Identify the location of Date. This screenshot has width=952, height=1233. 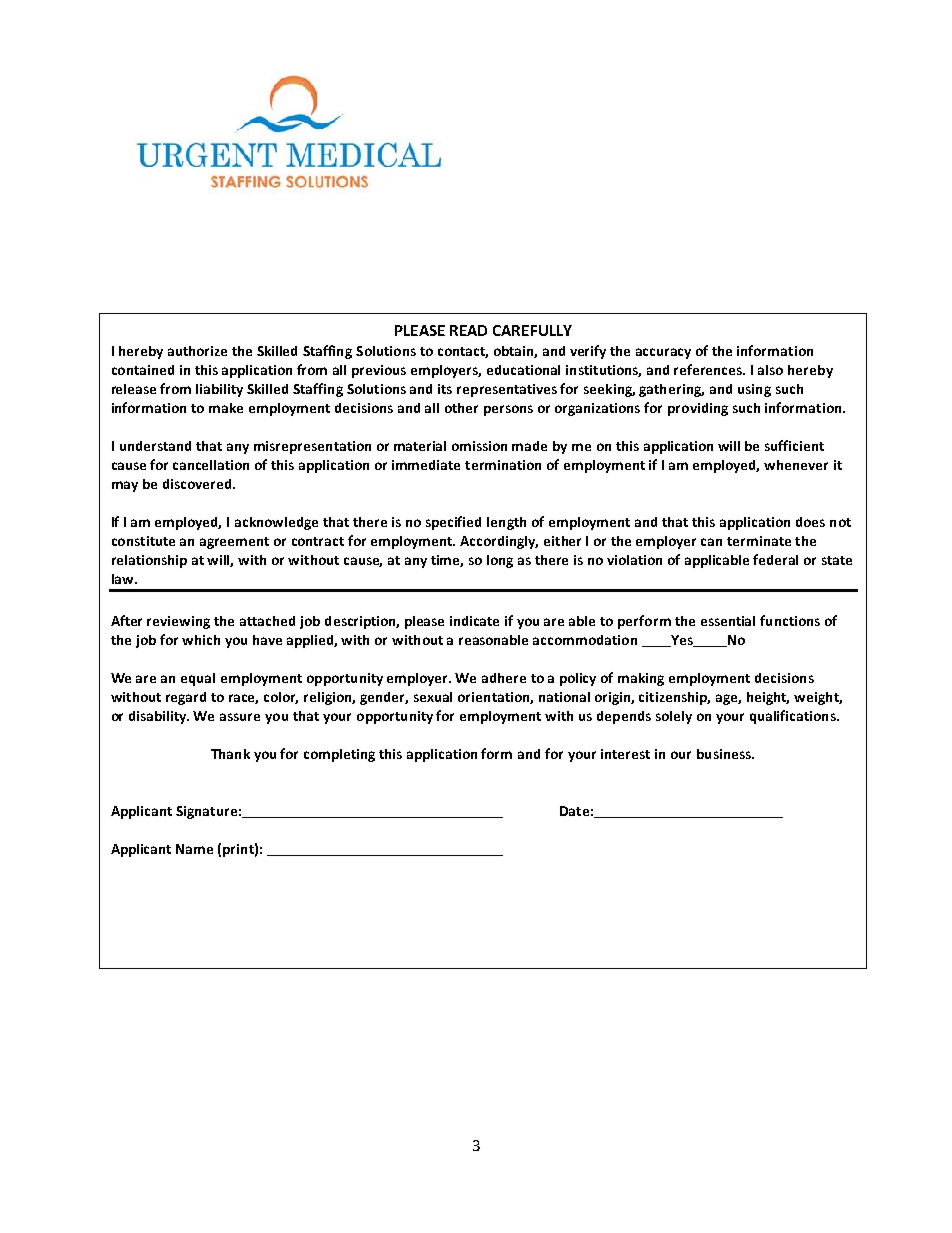
(574, 811).
